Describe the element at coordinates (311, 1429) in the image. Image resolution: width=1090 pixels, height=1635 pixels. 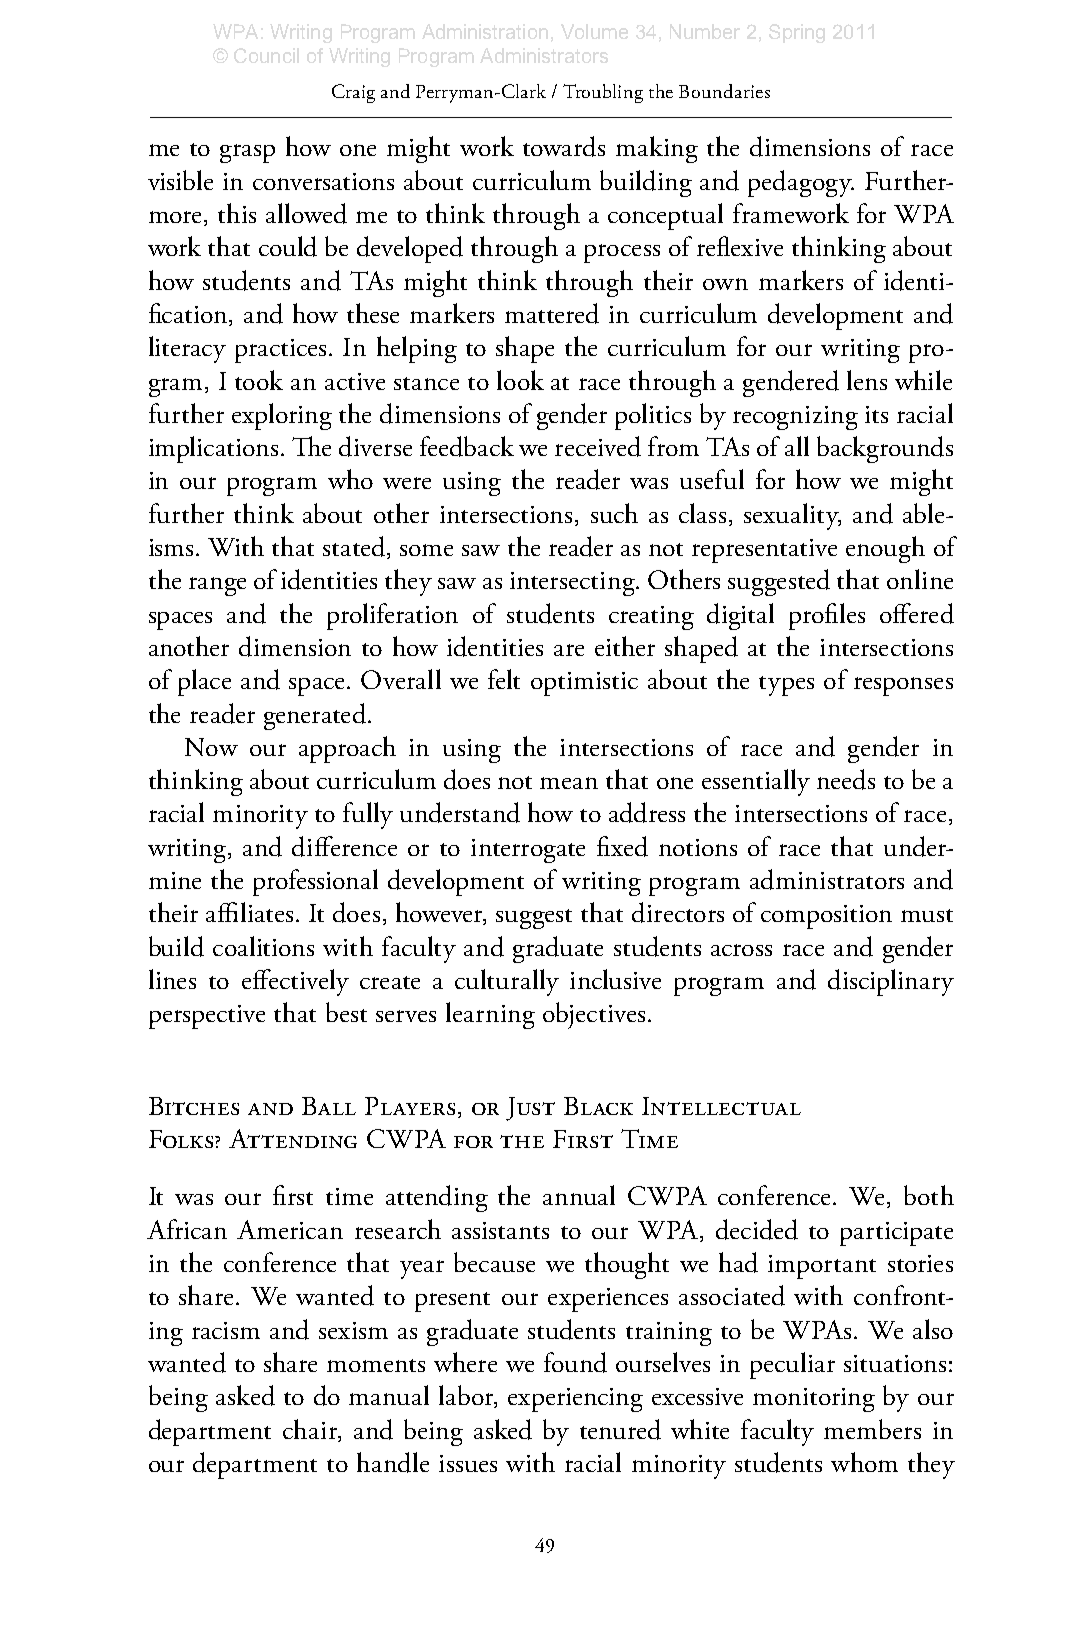
I see `chair` at that location.
